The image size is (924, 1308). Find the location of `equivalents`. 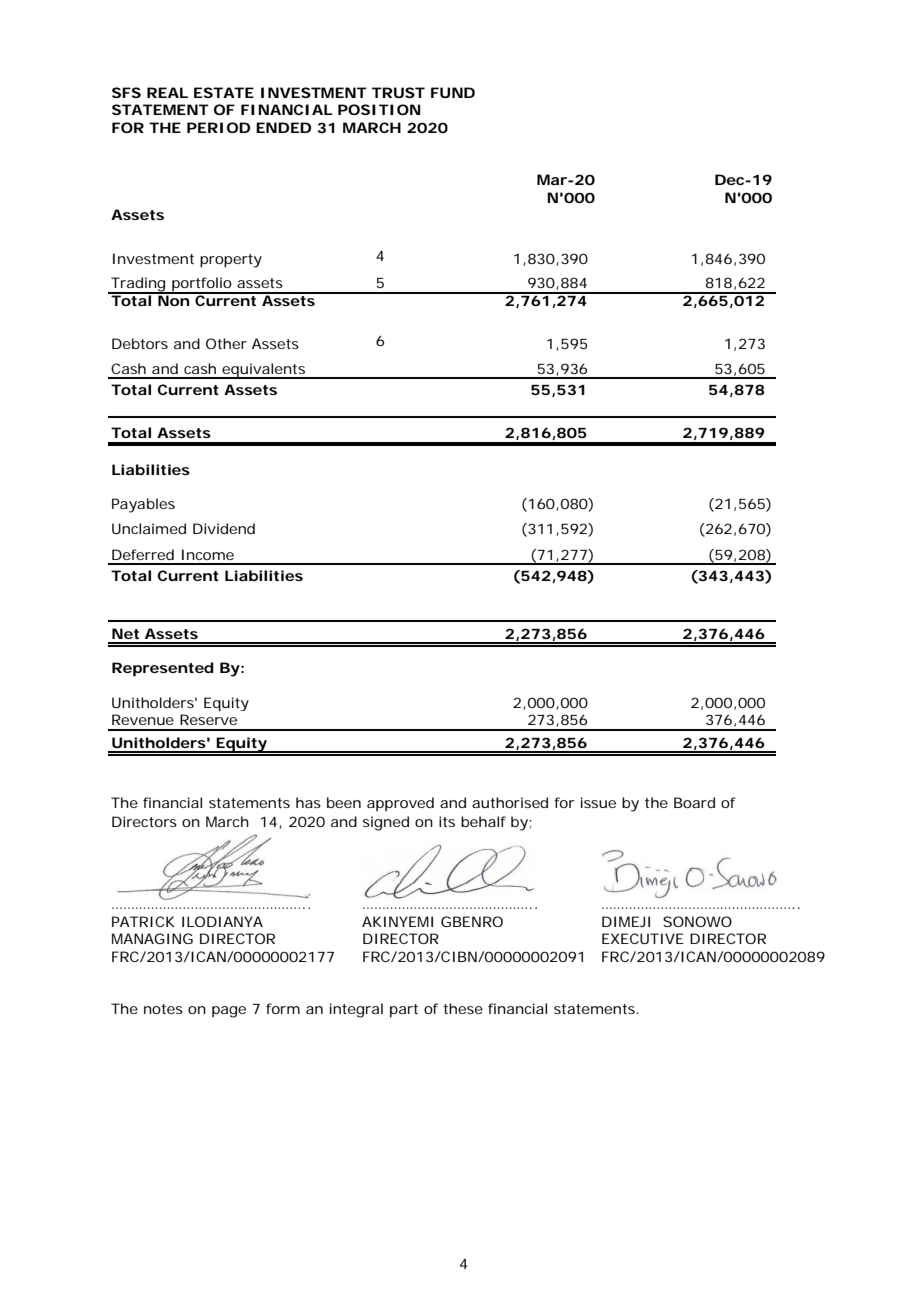

equivalents is located at coordinates (264, 371).
